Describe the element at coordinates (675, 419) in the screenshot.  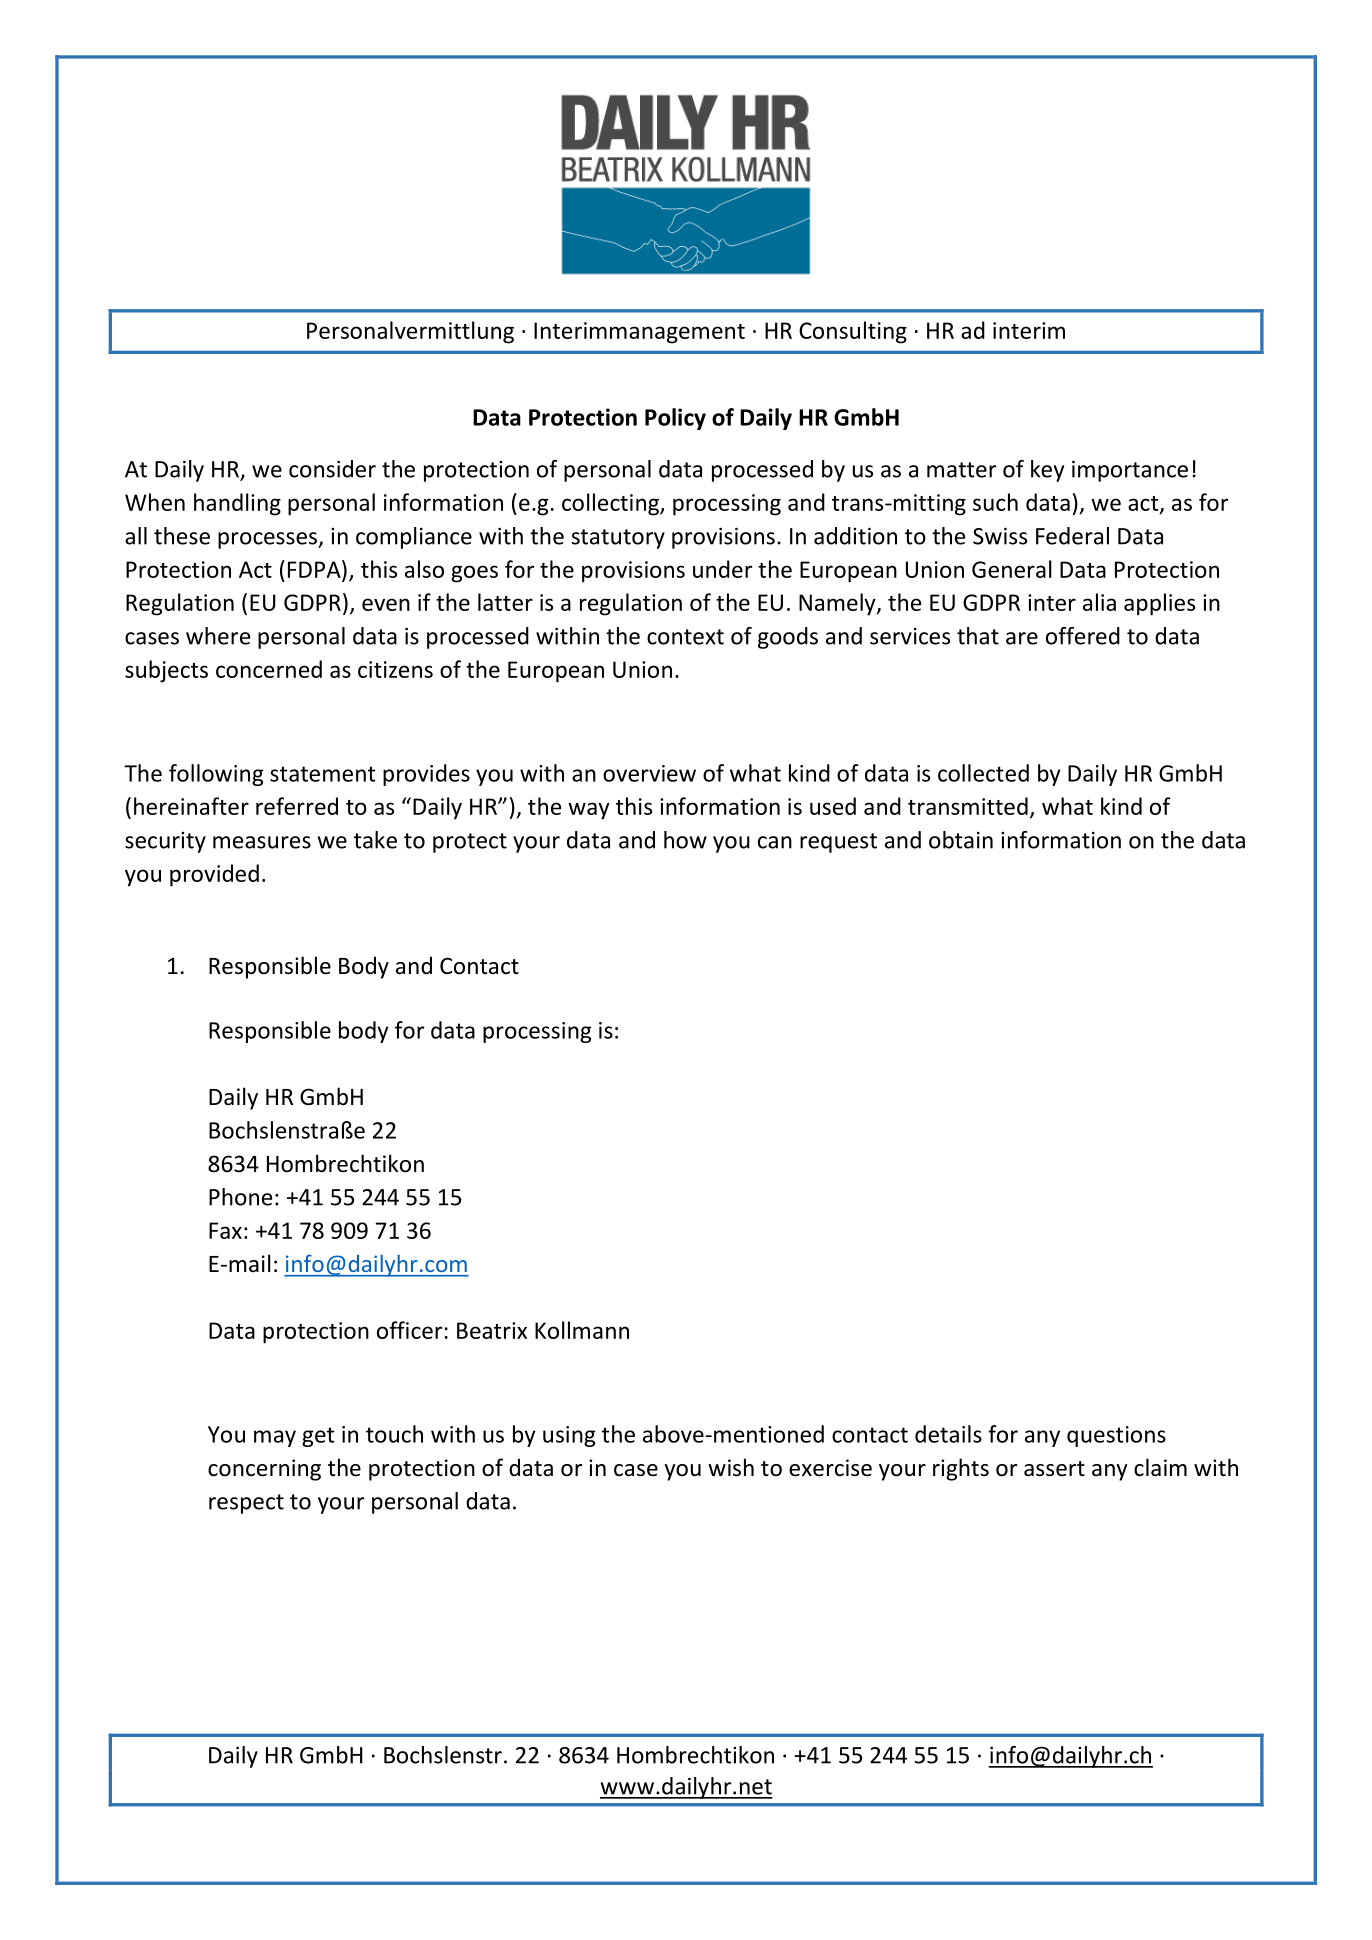
I see `Policy` at that location.
